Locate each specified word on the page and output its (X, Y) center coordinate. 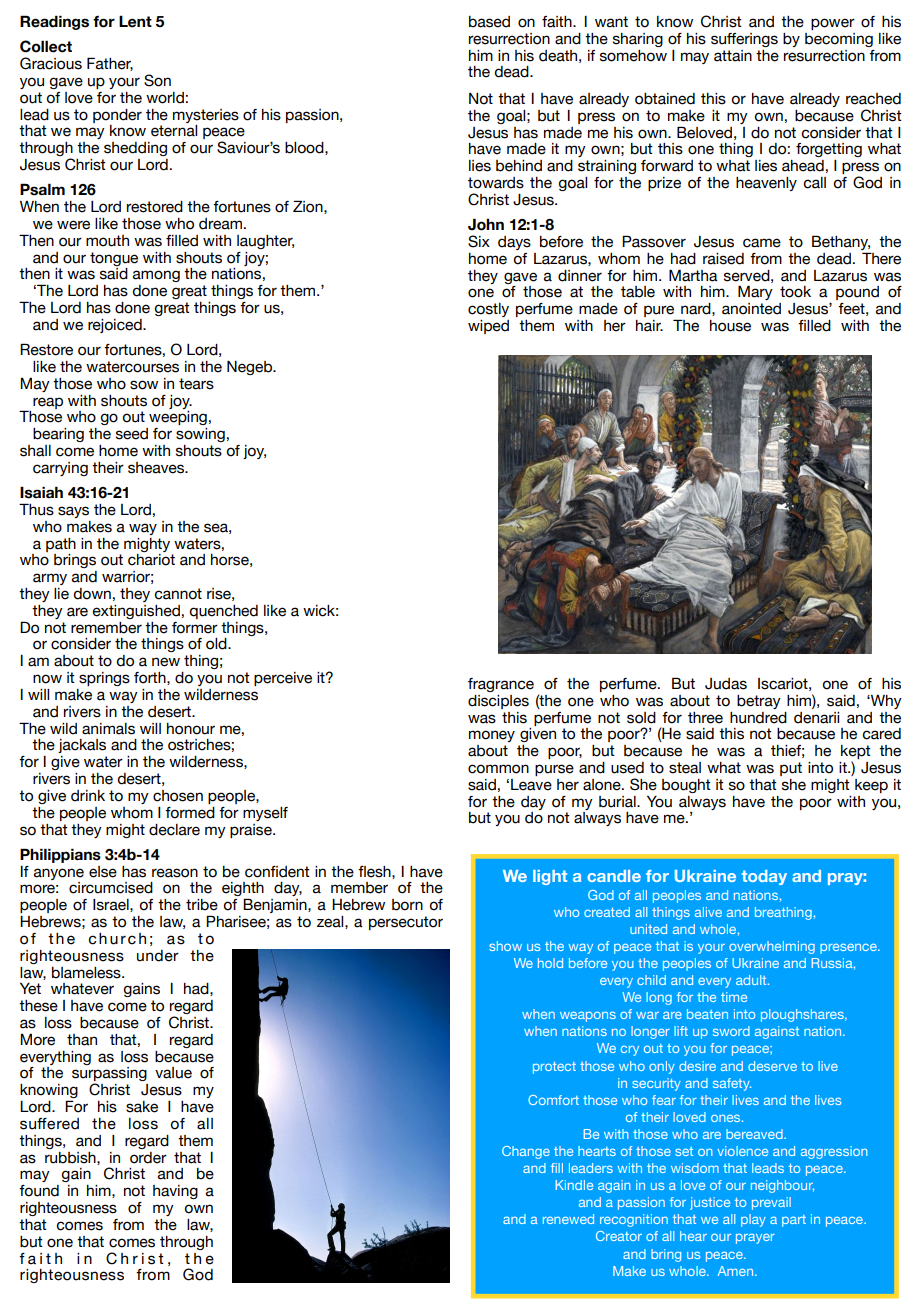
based (489, 22)
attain (733, 56)
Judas (726, 684)
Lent (135, 21)
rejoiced (116, 326)
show (505, 946)
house (730, 326)
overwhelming (772, 947)
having (175, 1192)
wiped (488, 327)
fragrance (501, 685)
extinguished (136, 612)
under (158, 956)
